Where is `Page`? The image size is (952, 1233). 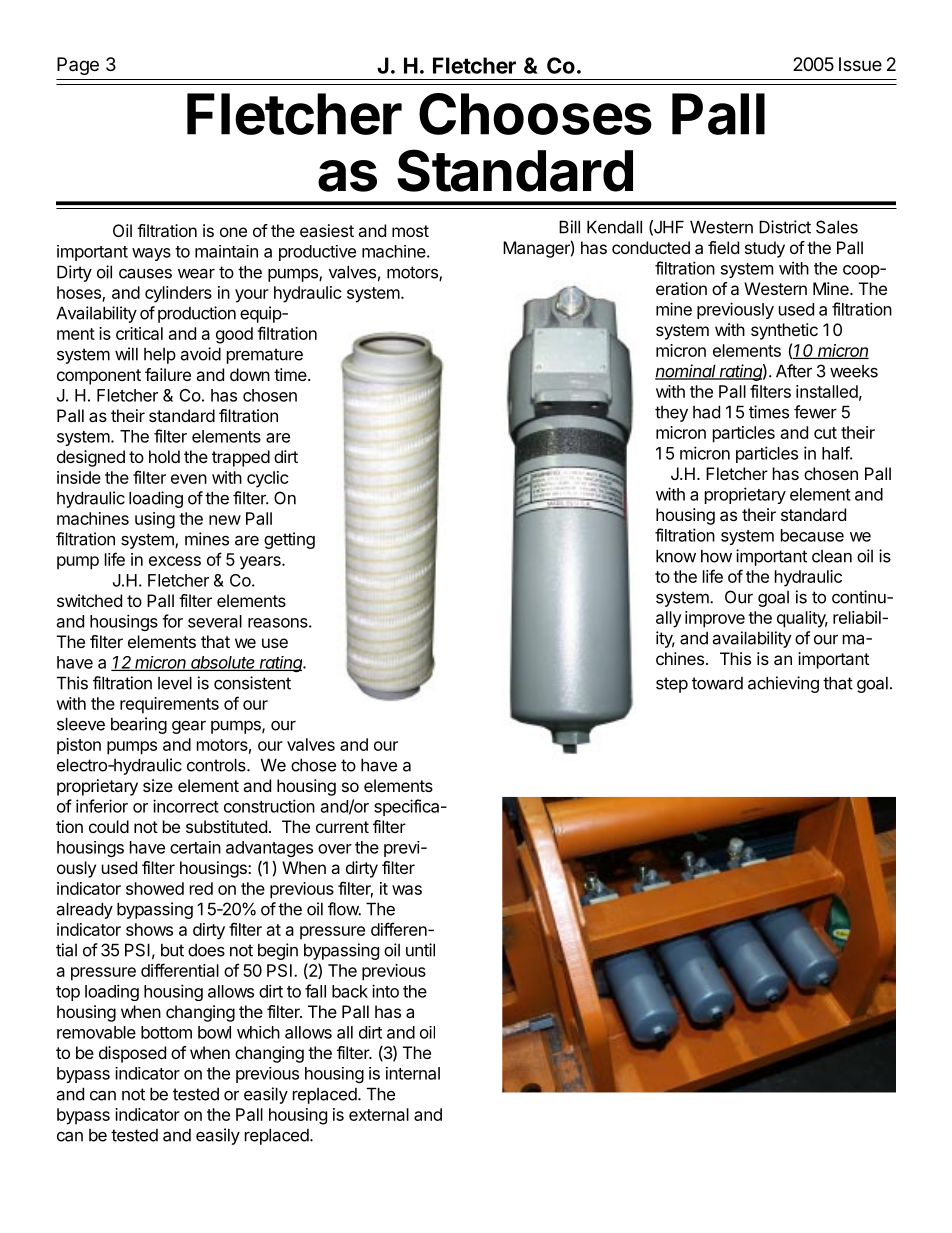
Page is located at coordinates (78, 66).
